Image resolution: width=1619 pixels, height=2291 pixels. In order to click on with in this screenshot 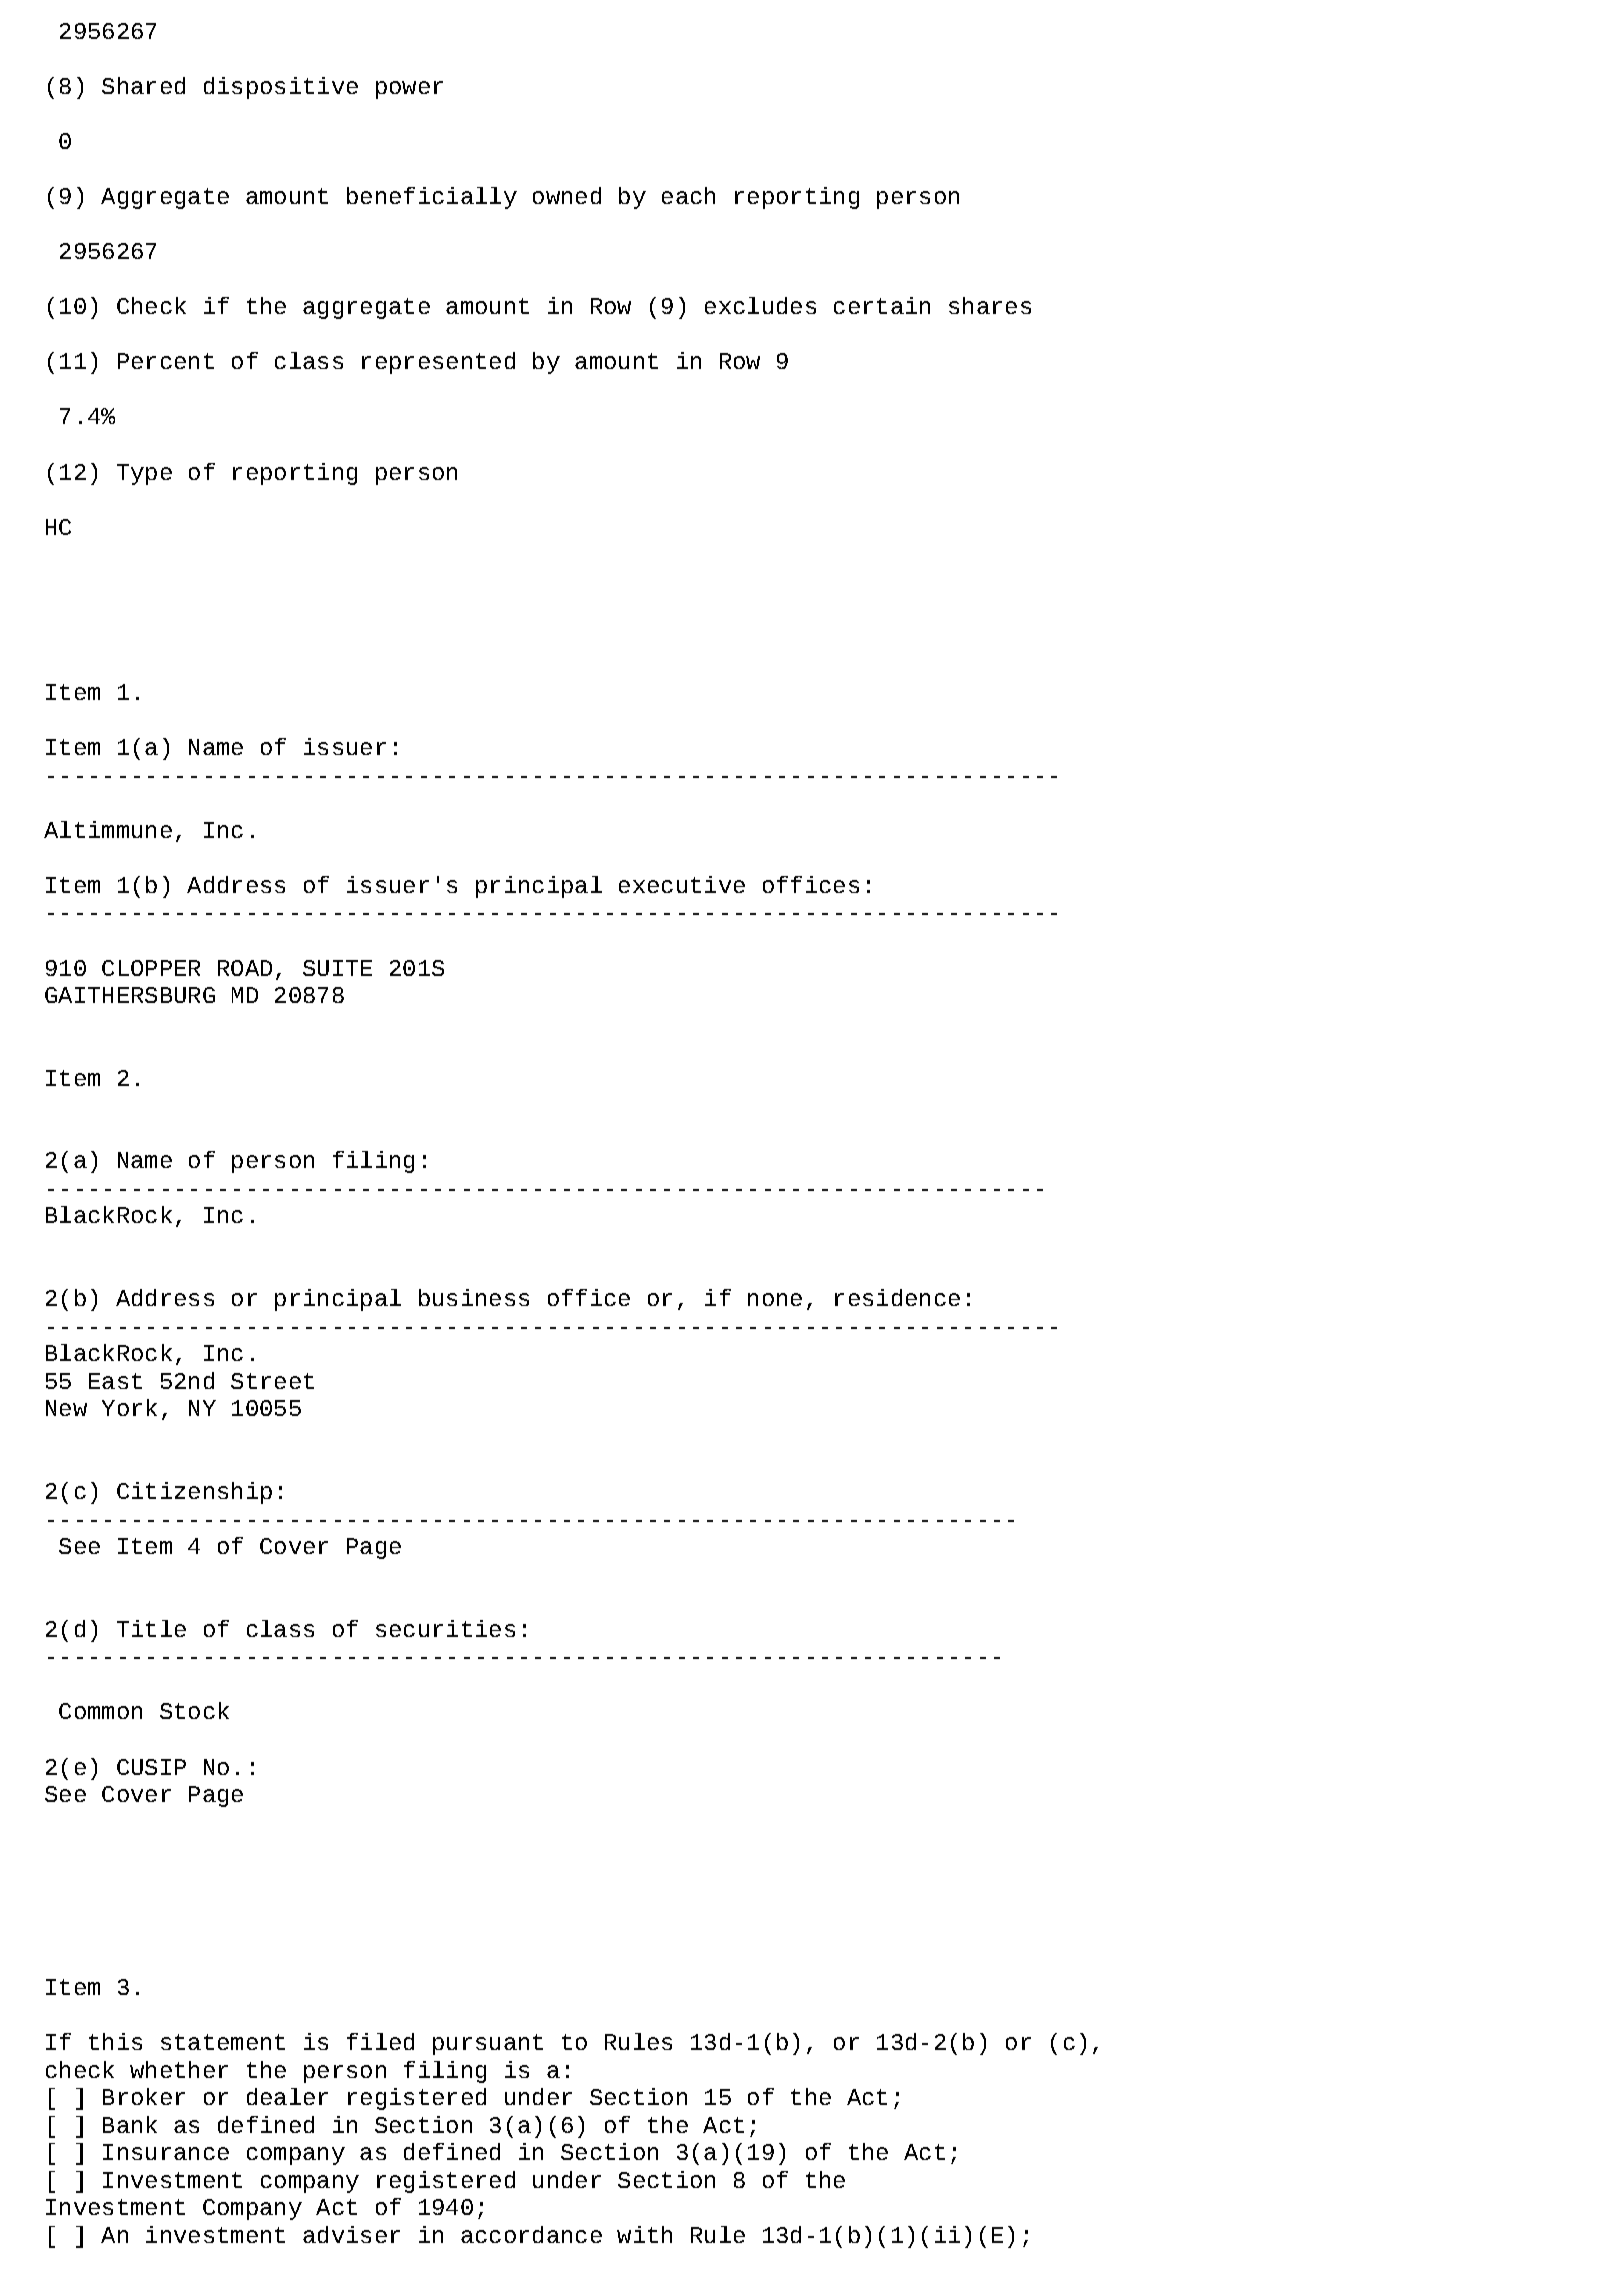, I will do `click(644, 2234)`.
